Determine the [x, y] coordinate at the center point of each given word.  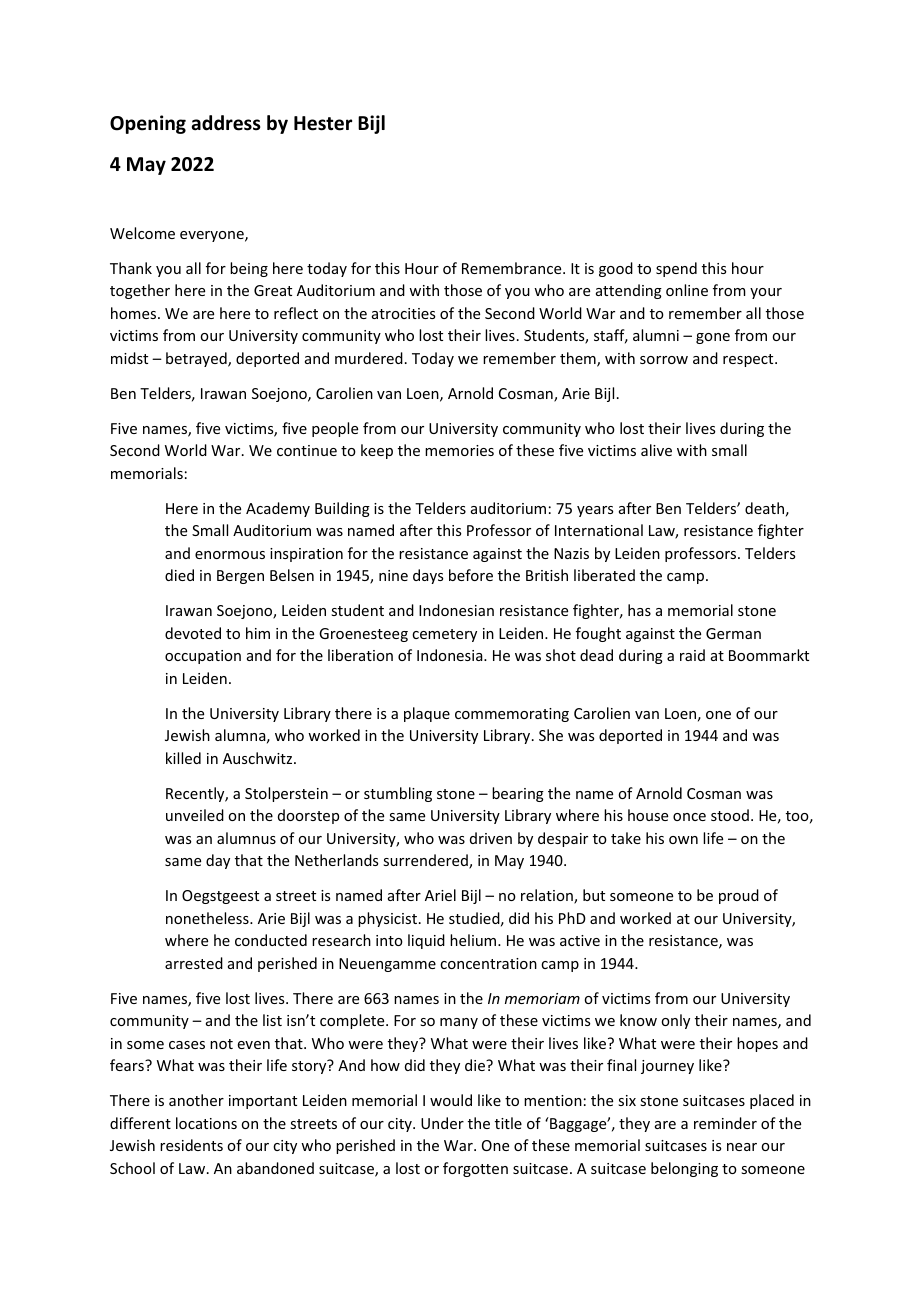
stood [730, 815]
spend [676, 269]
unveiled [195, 815]
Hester [323, 123]
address [226, 123]
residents [191, 1145]
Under [442, 1123]
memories [459, 450]
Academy [278, 509]
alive [656, 450]
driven [491, 838]
